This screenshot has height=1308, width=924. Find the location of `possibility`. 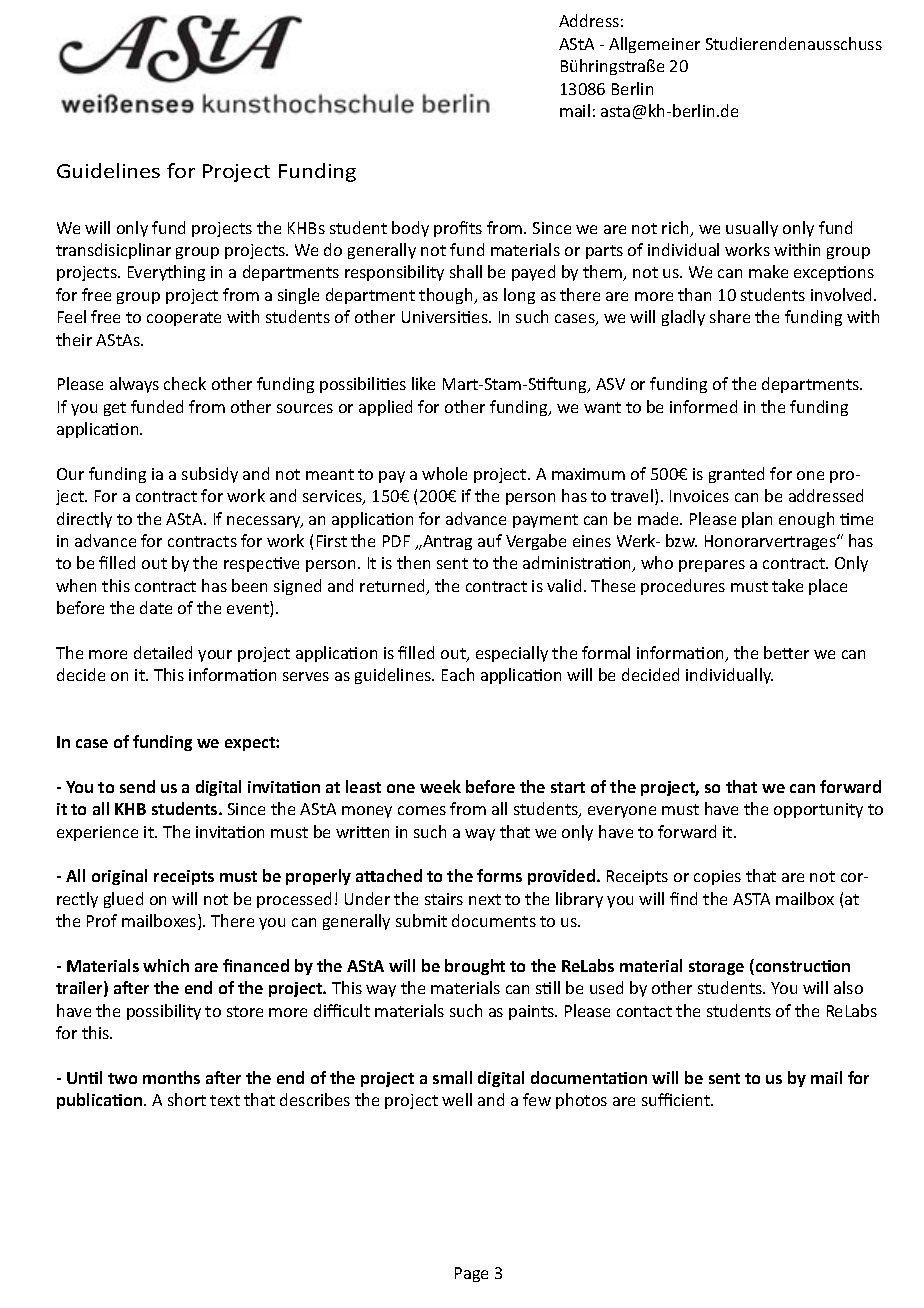

possibility is located at coordinates (164, 1012).
